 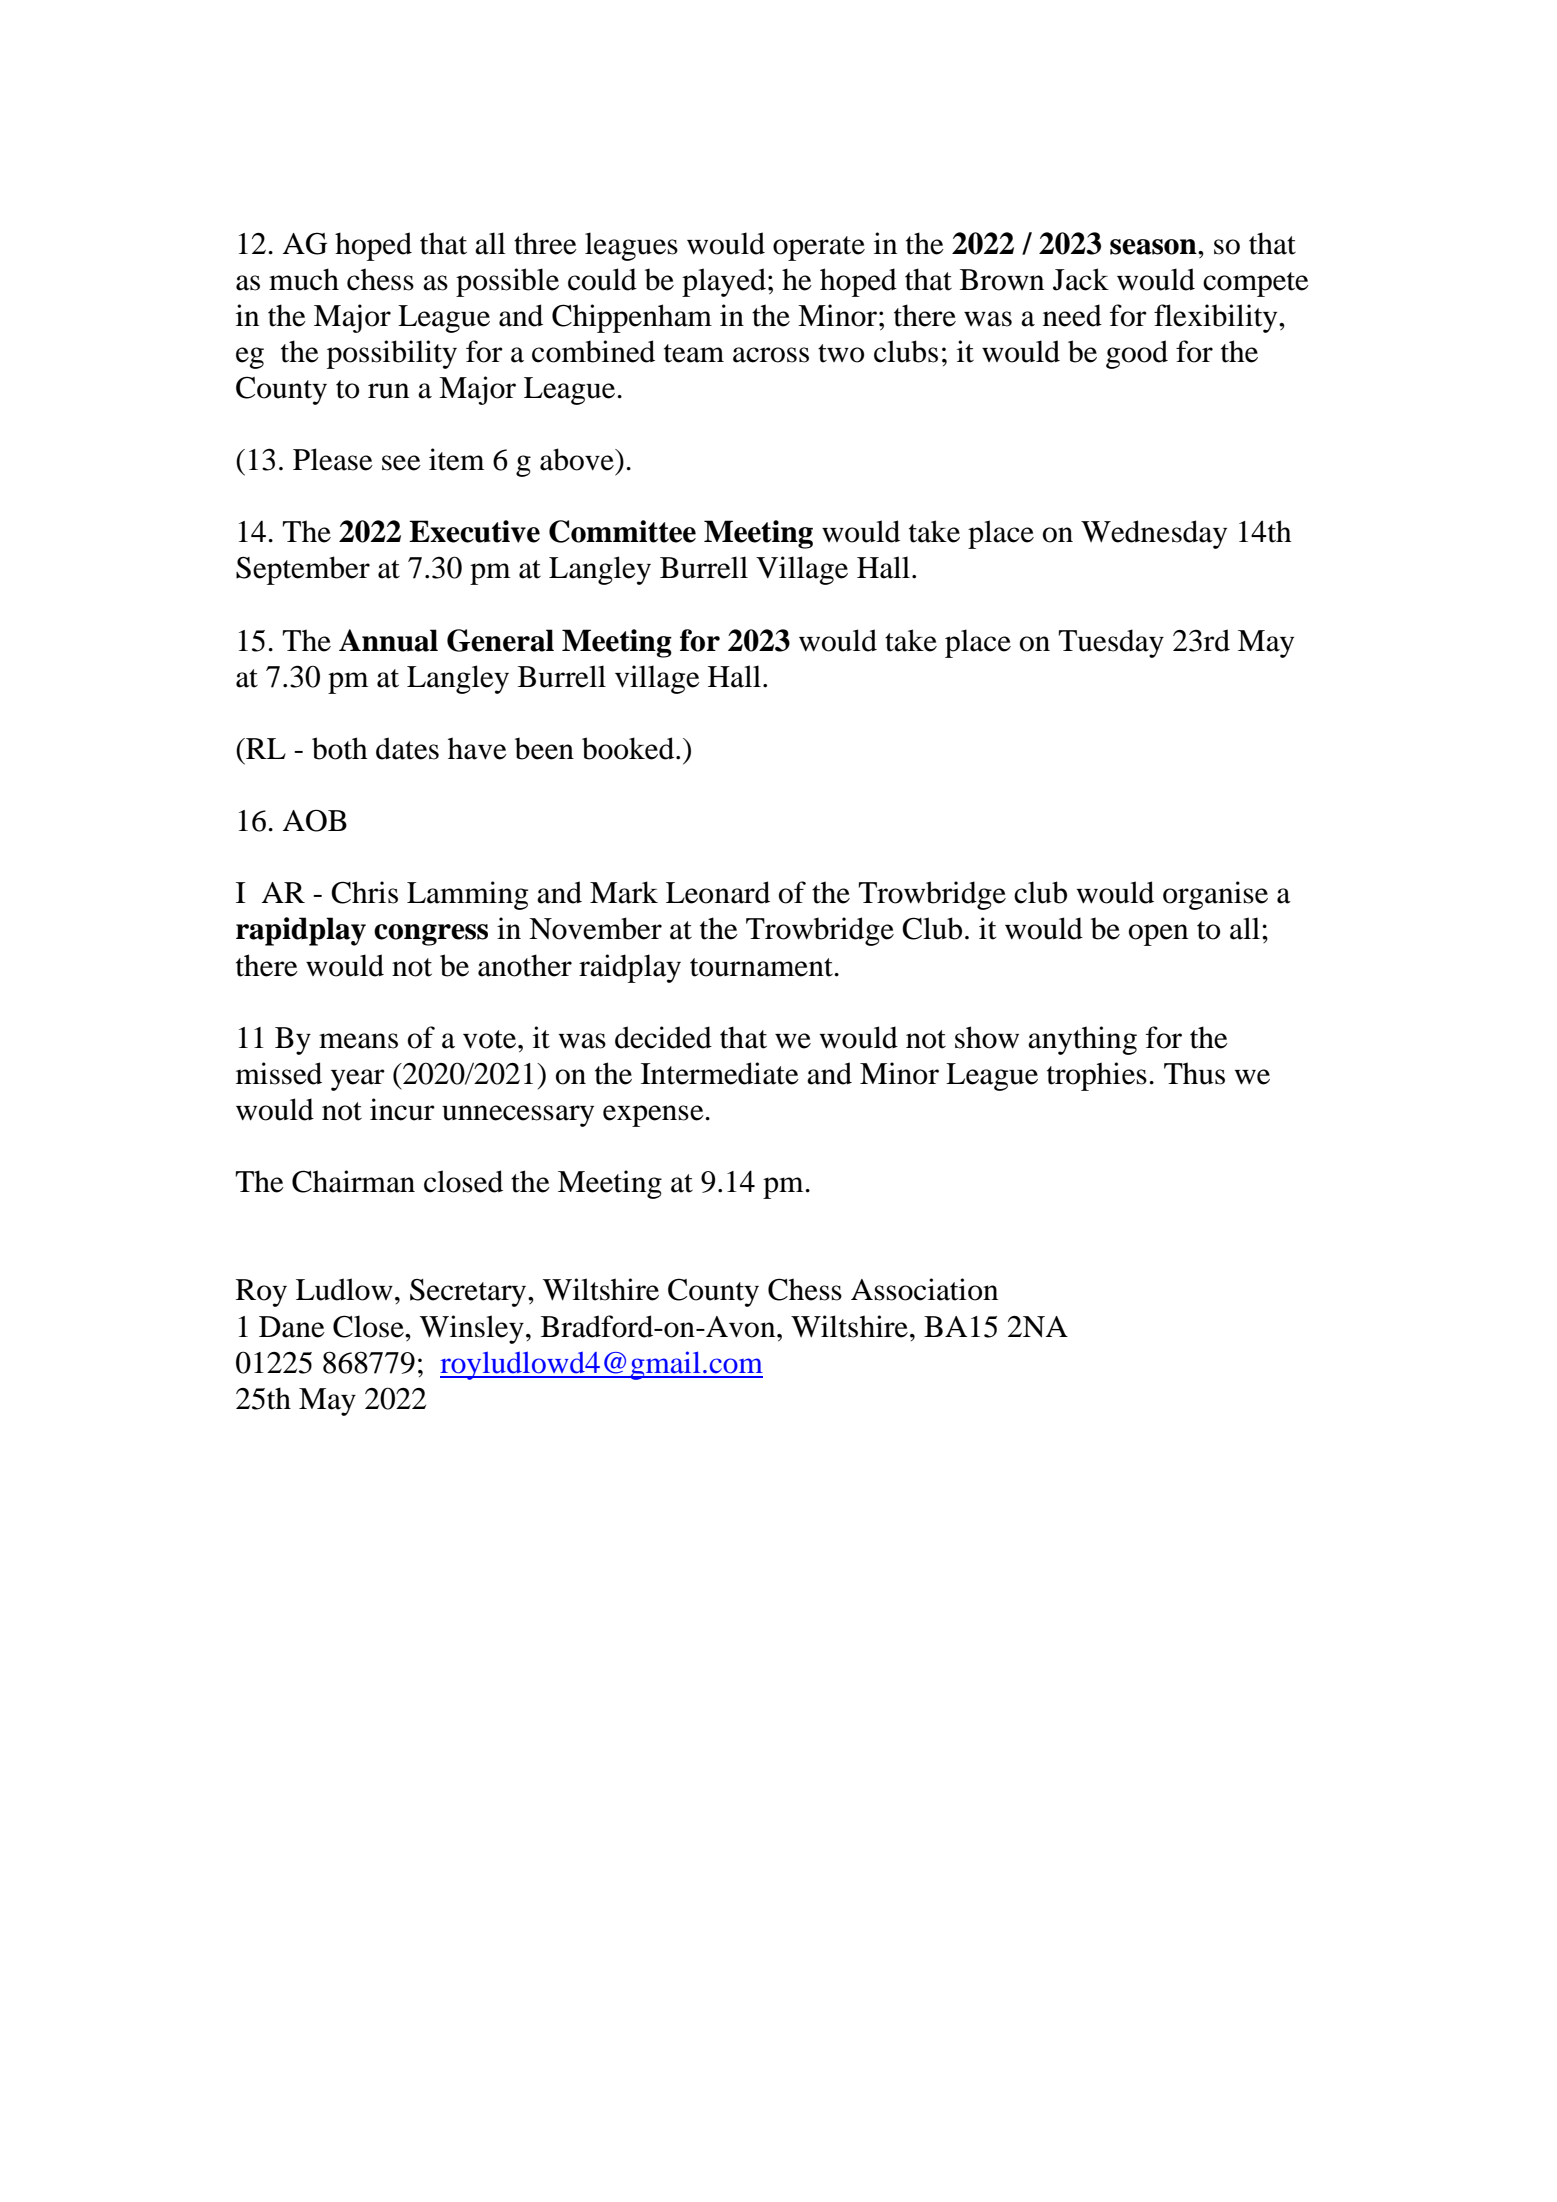 What do you see at coordinates (407, 748) in the screenshot?
I see `dates` at bounding box center [407, 748].
